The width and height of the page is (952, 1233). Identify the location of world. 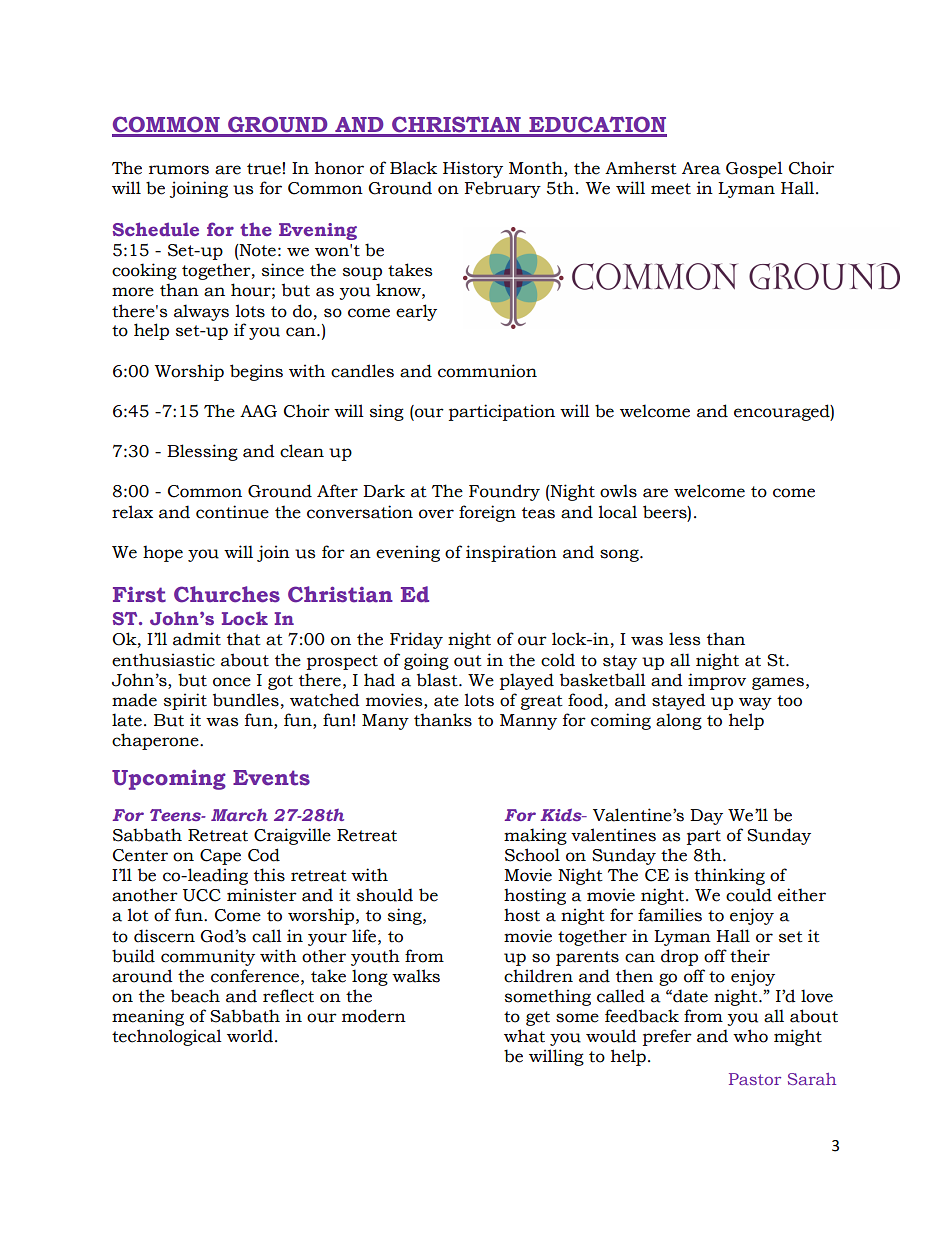
(250, 1036).
